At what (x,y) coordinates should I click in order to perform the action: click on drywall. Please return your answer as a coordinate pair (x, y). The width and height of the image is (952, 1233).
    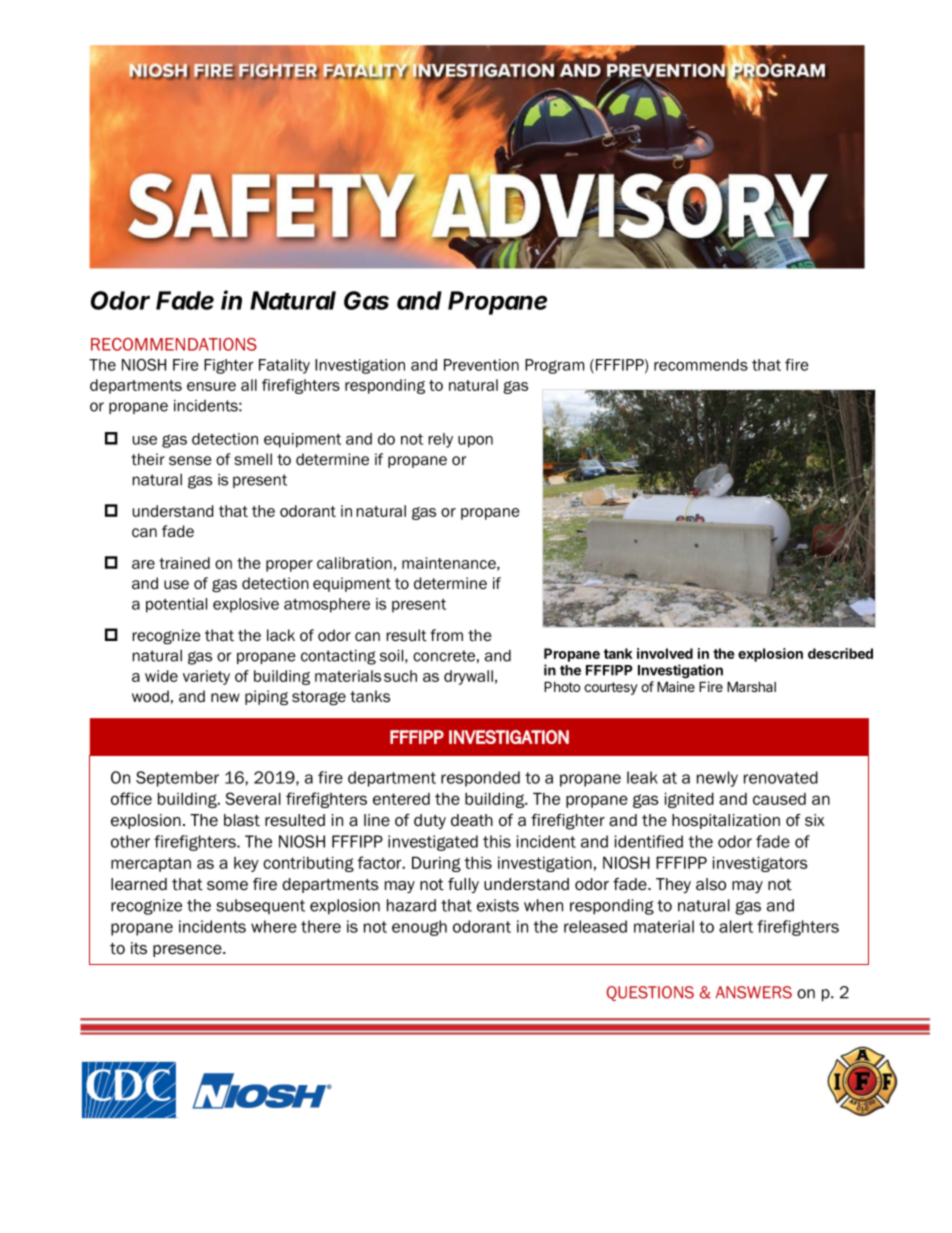
    Looking at the image, I should click on (468, 677).
